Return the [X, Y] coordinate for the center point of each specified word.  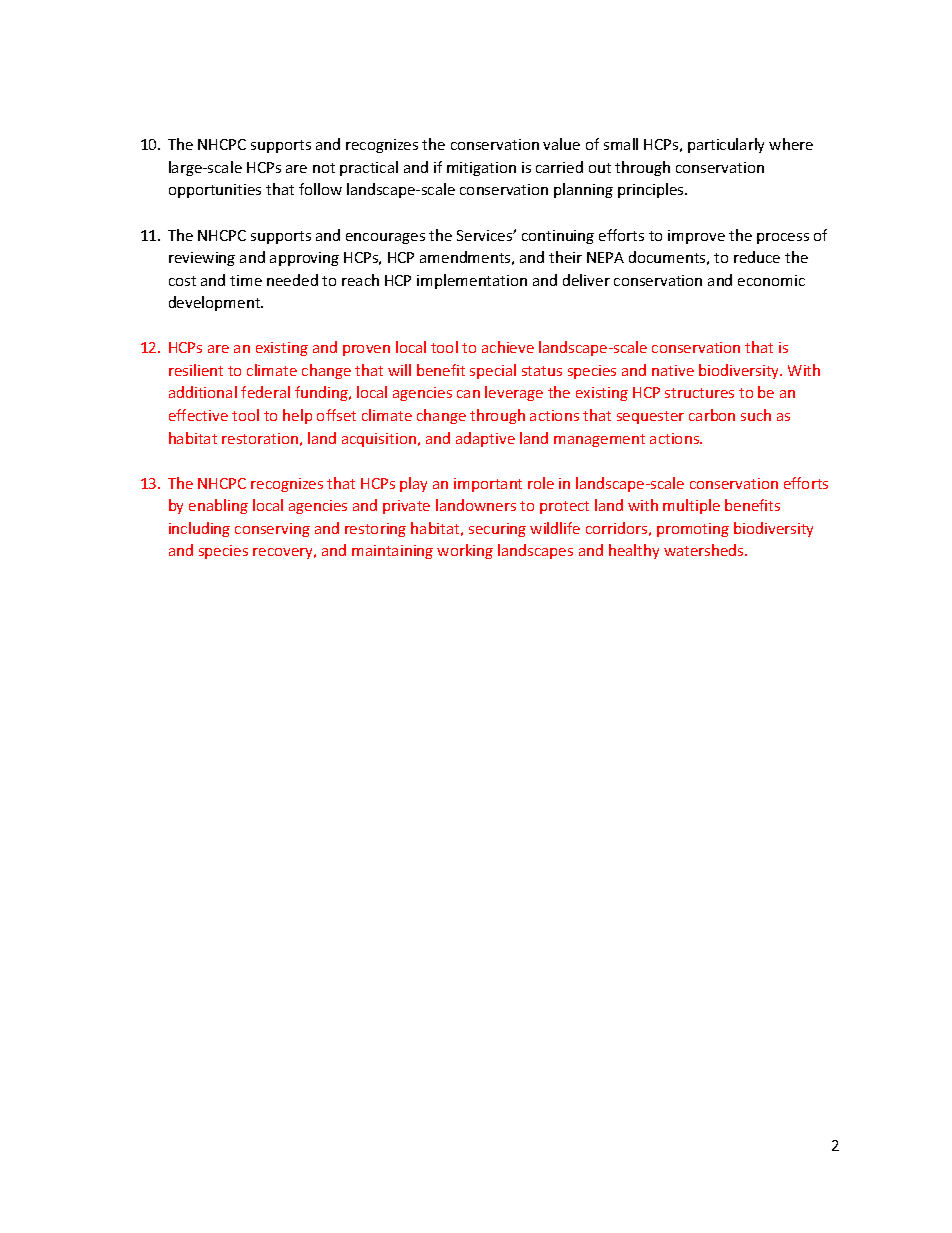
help [297, 416]
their [565, 257]
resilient [196, 370]
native [673, 370]
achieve [508, 347]
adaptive [485, 439]
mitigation [481, 169]
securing [497, 530]
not [324, 168]
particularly [726, 145]
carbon [712, 415]
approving [304, 259]
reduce [757, 257]
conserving [272, 530]
